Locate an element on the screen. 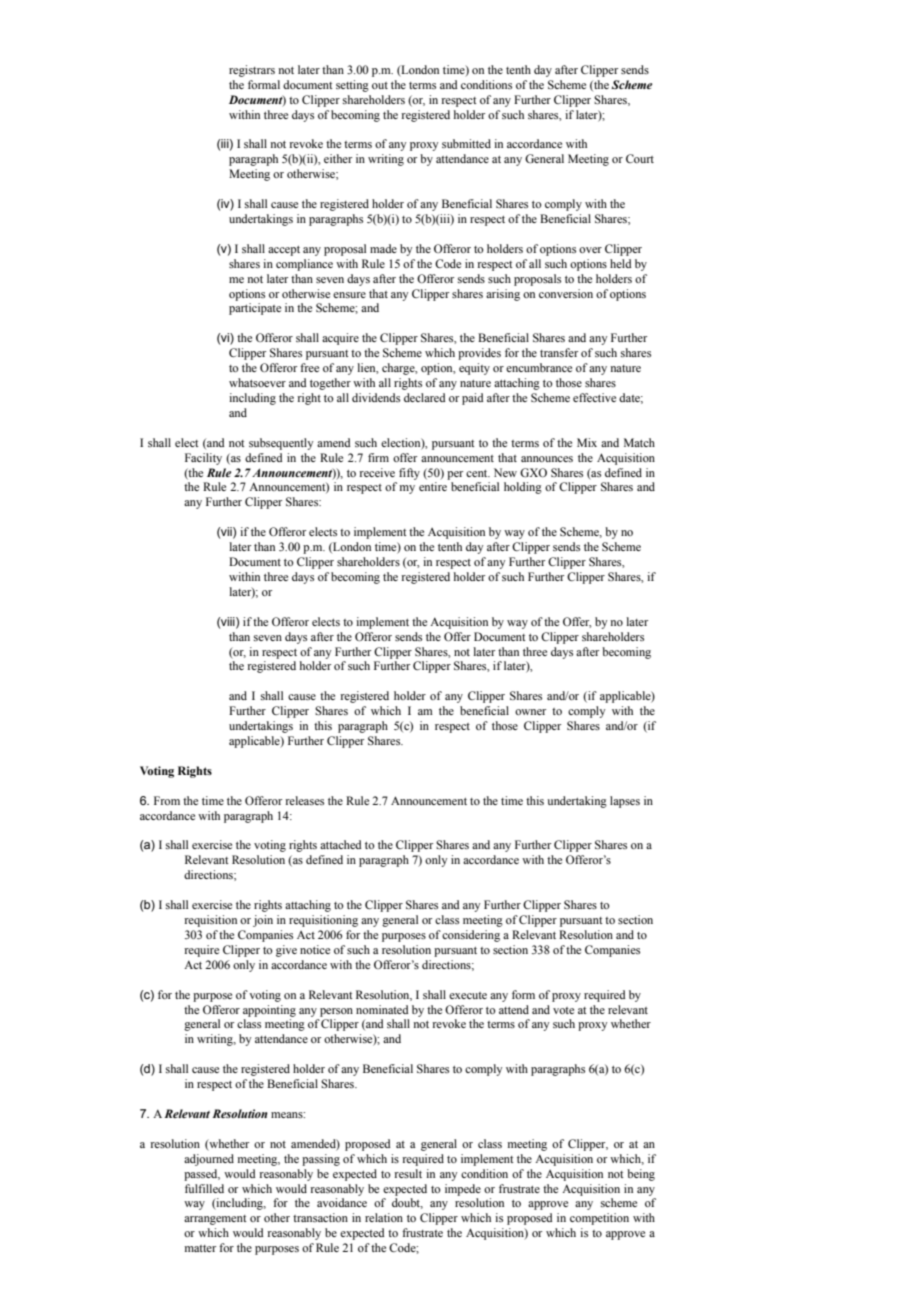 The width and height of the screenshot is (924, 1308). Mix is located at coordinates (587, 442).
